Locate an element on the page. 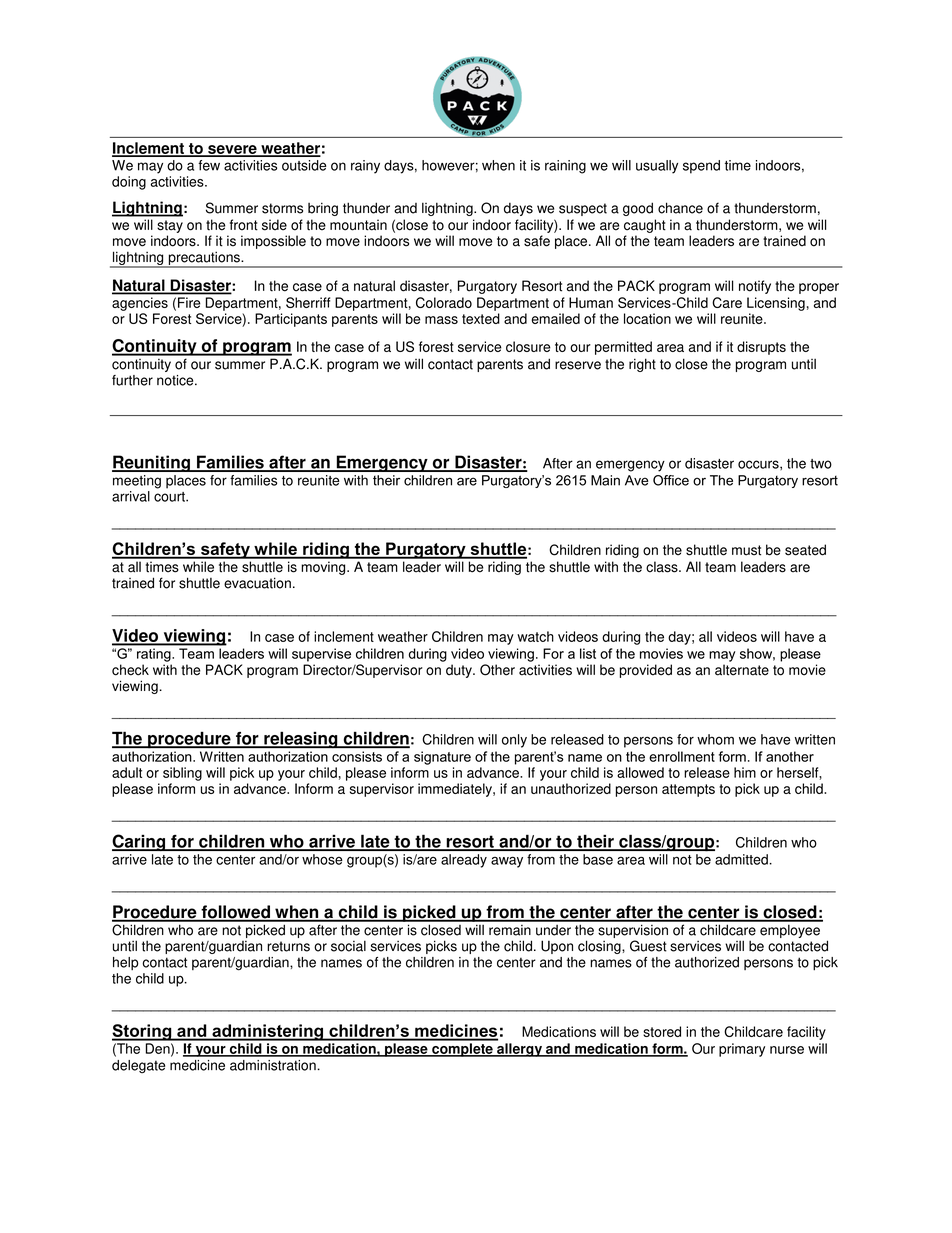 This page has height=1233, width=952. Caring is located at coordinates (140, 842).
